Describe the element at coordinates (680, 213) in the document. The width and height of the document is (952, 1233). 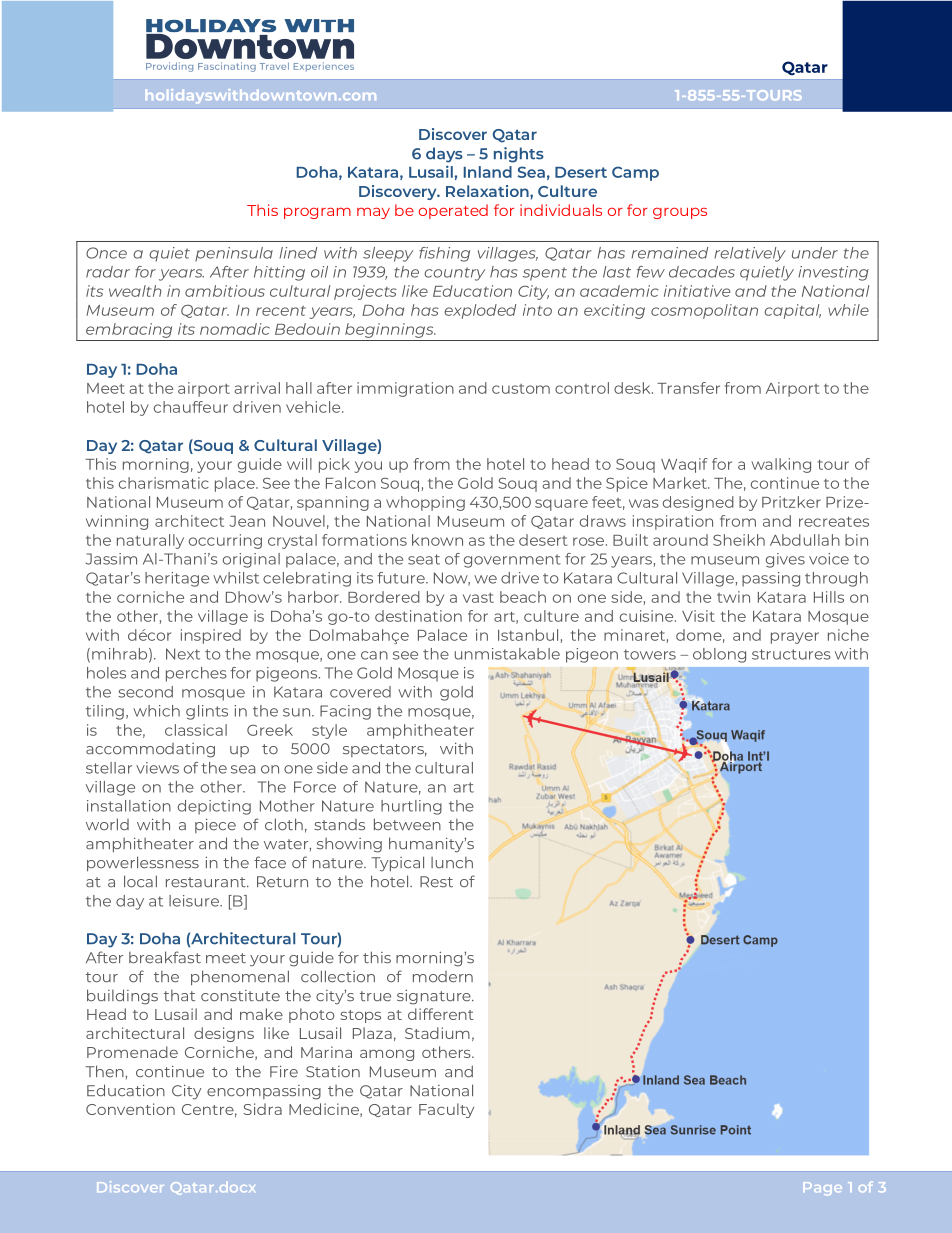
I see `groups` at that location.
